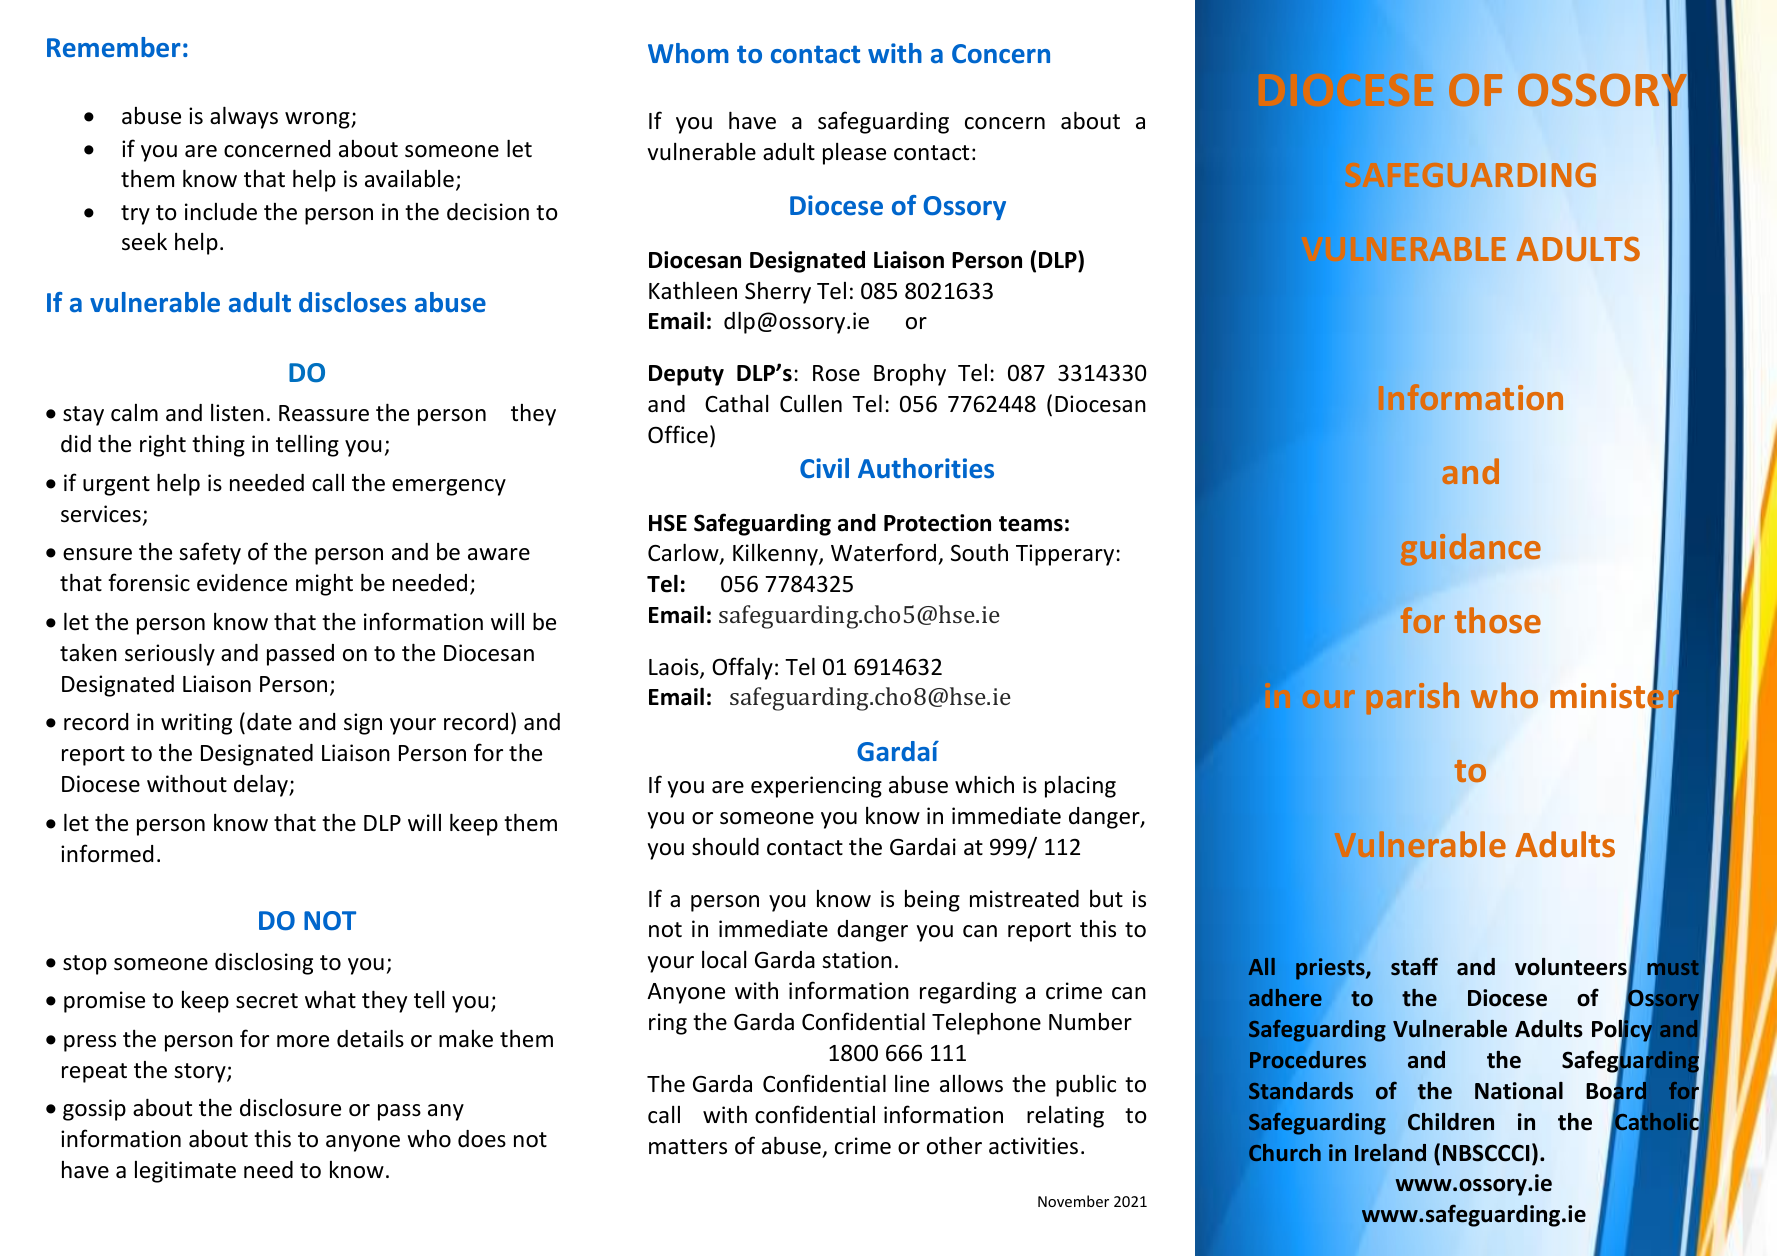 This screenshot has height=1256, width=1777. Describe the element at coordinates (816, 787) in the screenshot. I see `experiencing` at that location.
